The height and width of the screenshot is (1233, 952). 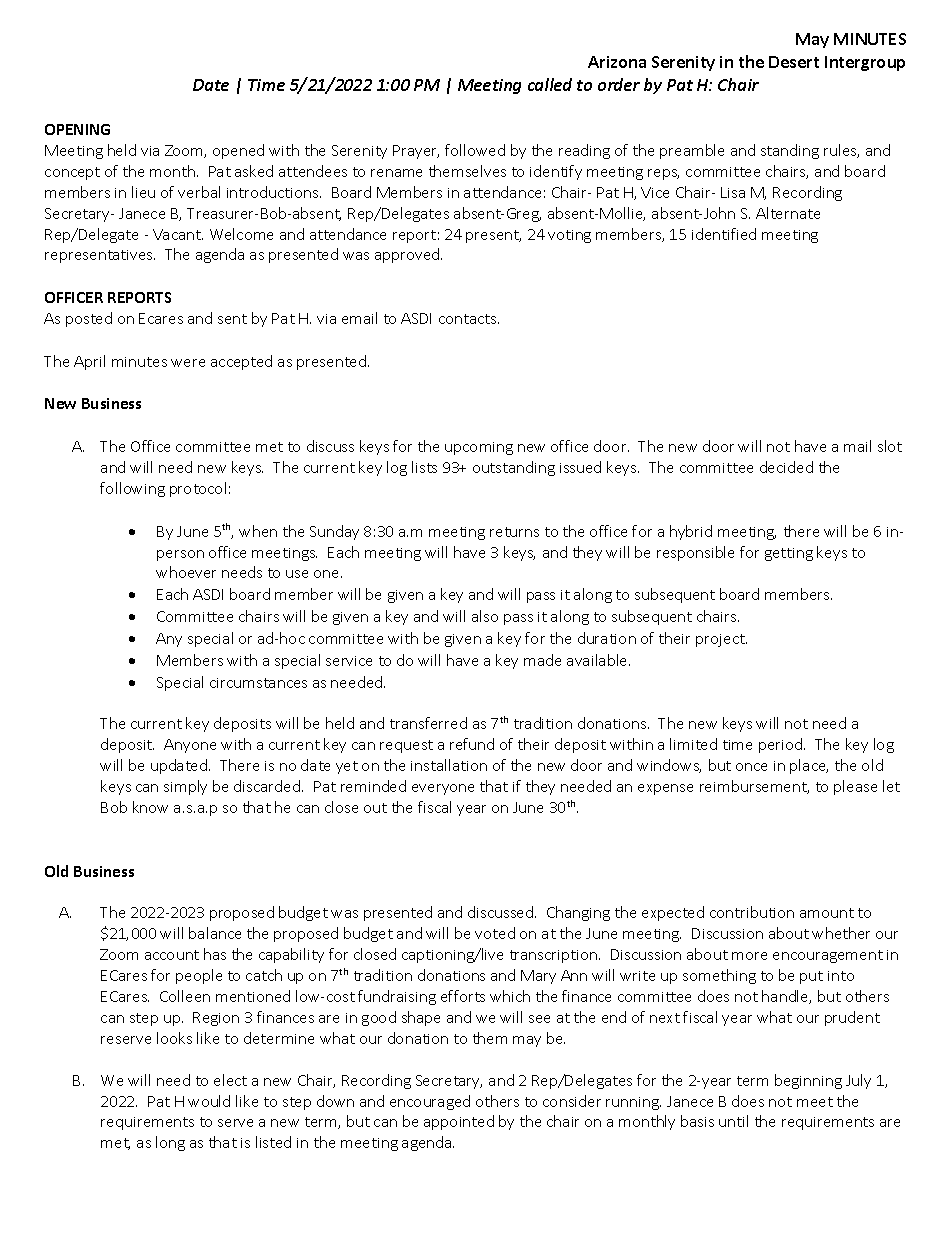 I want to click on would, so click(x=209, y=1101).
